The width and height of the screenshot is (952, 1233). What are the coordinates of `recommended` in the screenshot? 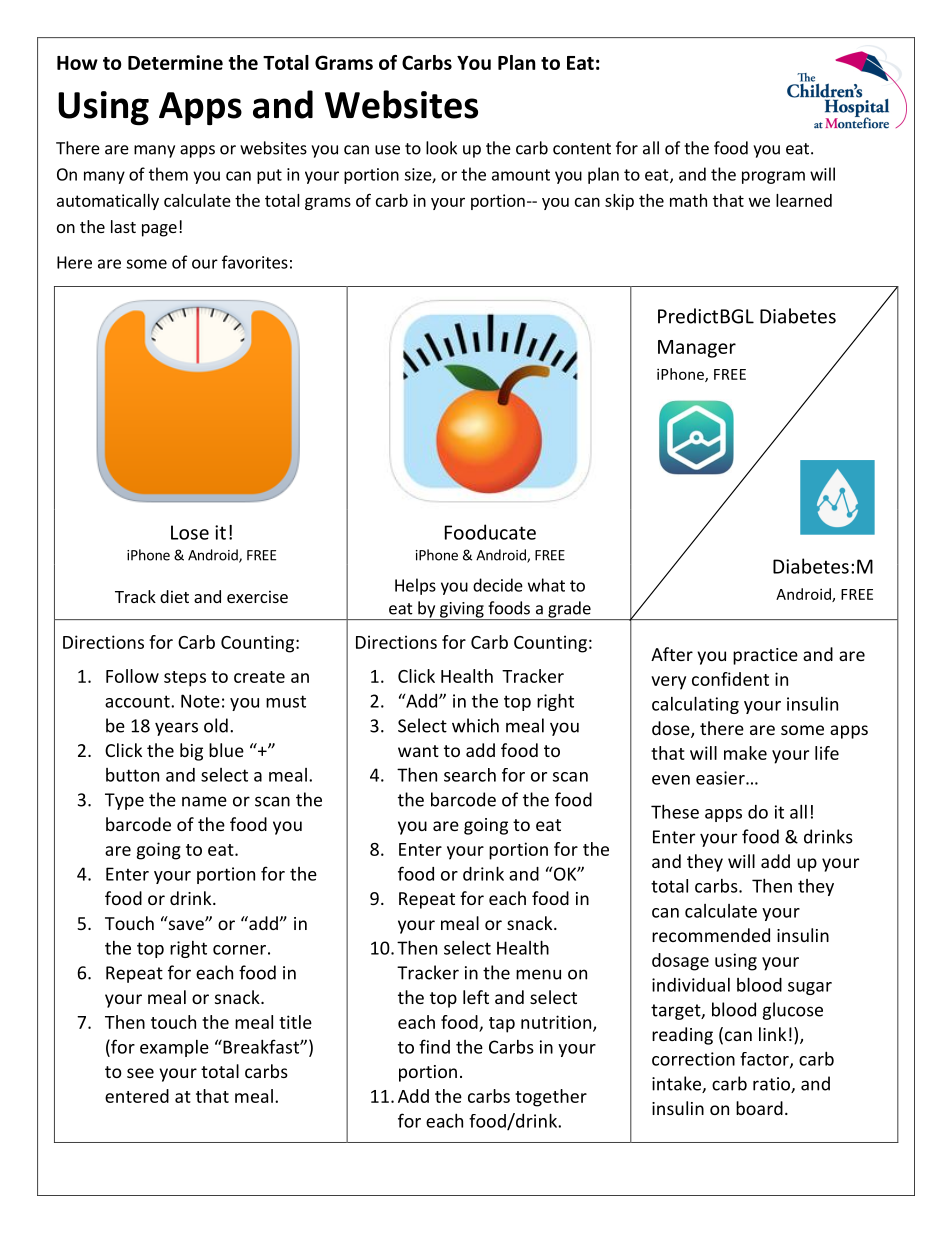 It's located at (711, 935).
